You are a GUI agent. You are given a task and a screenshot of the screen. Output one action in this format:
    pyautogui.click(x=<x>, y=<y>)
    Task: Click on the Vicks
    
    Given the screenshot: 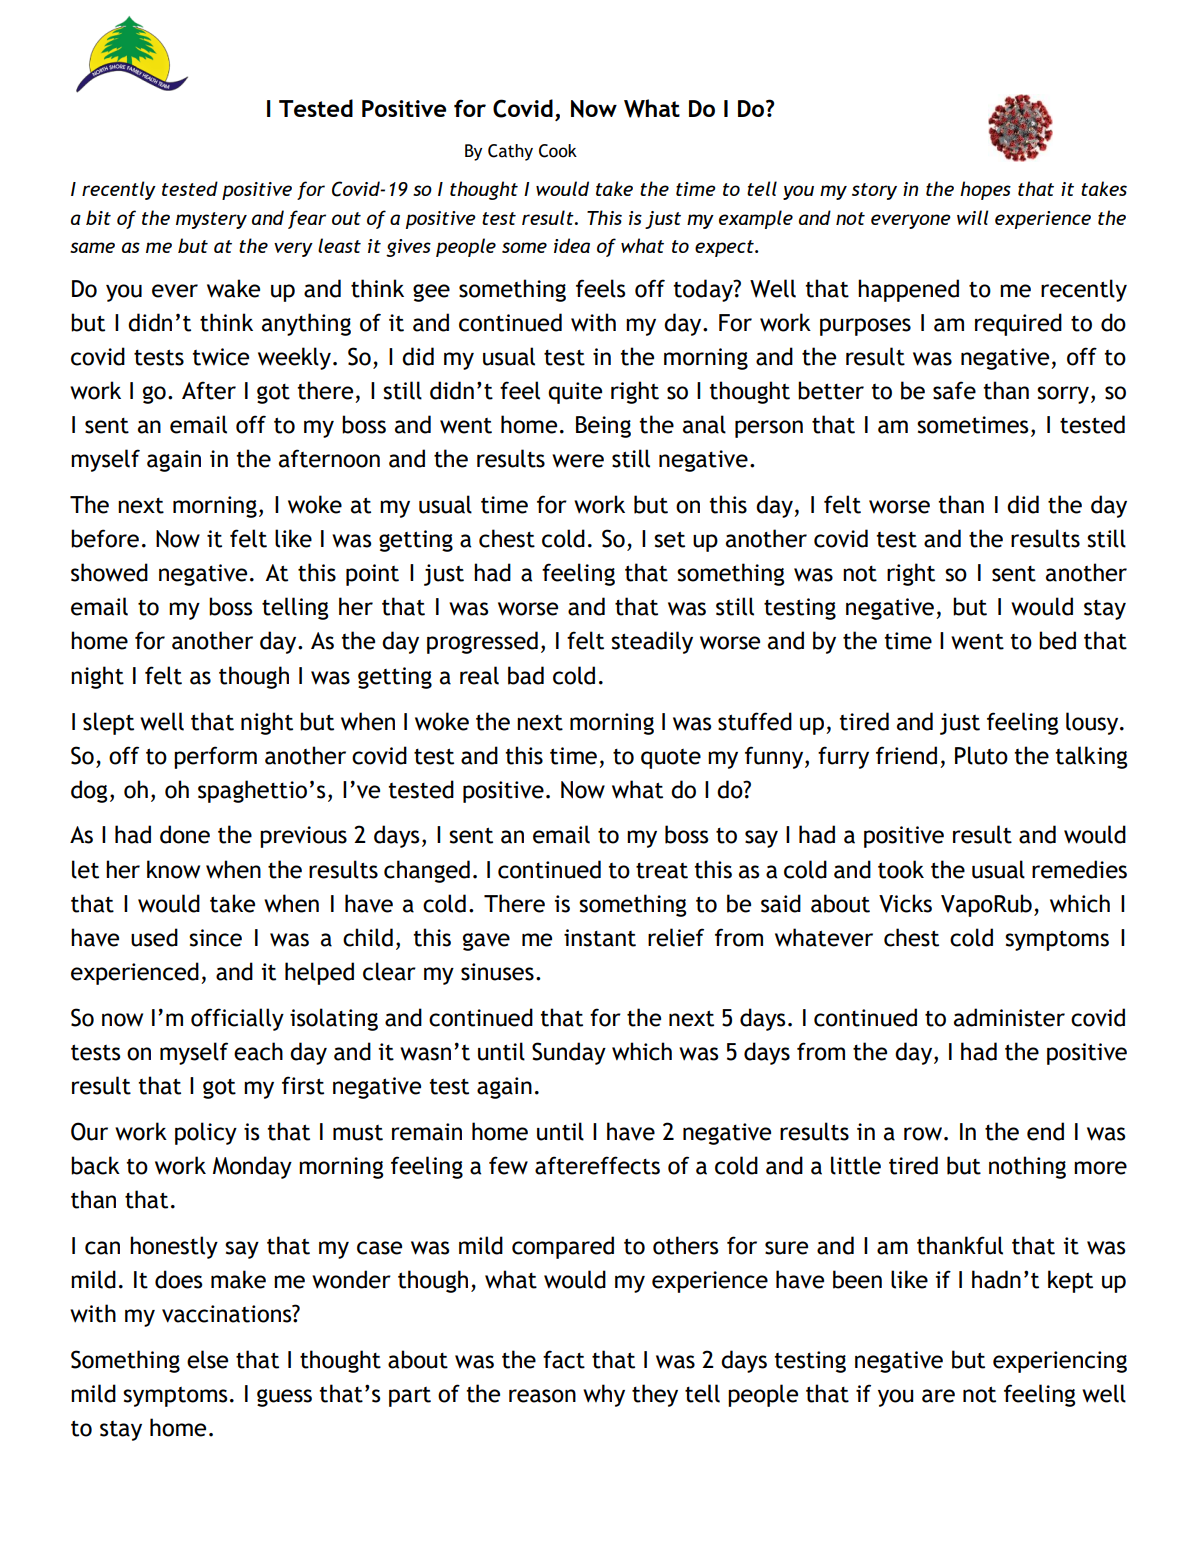 What is the action you would take?
    pyautogui.click(x=905, y=903)
